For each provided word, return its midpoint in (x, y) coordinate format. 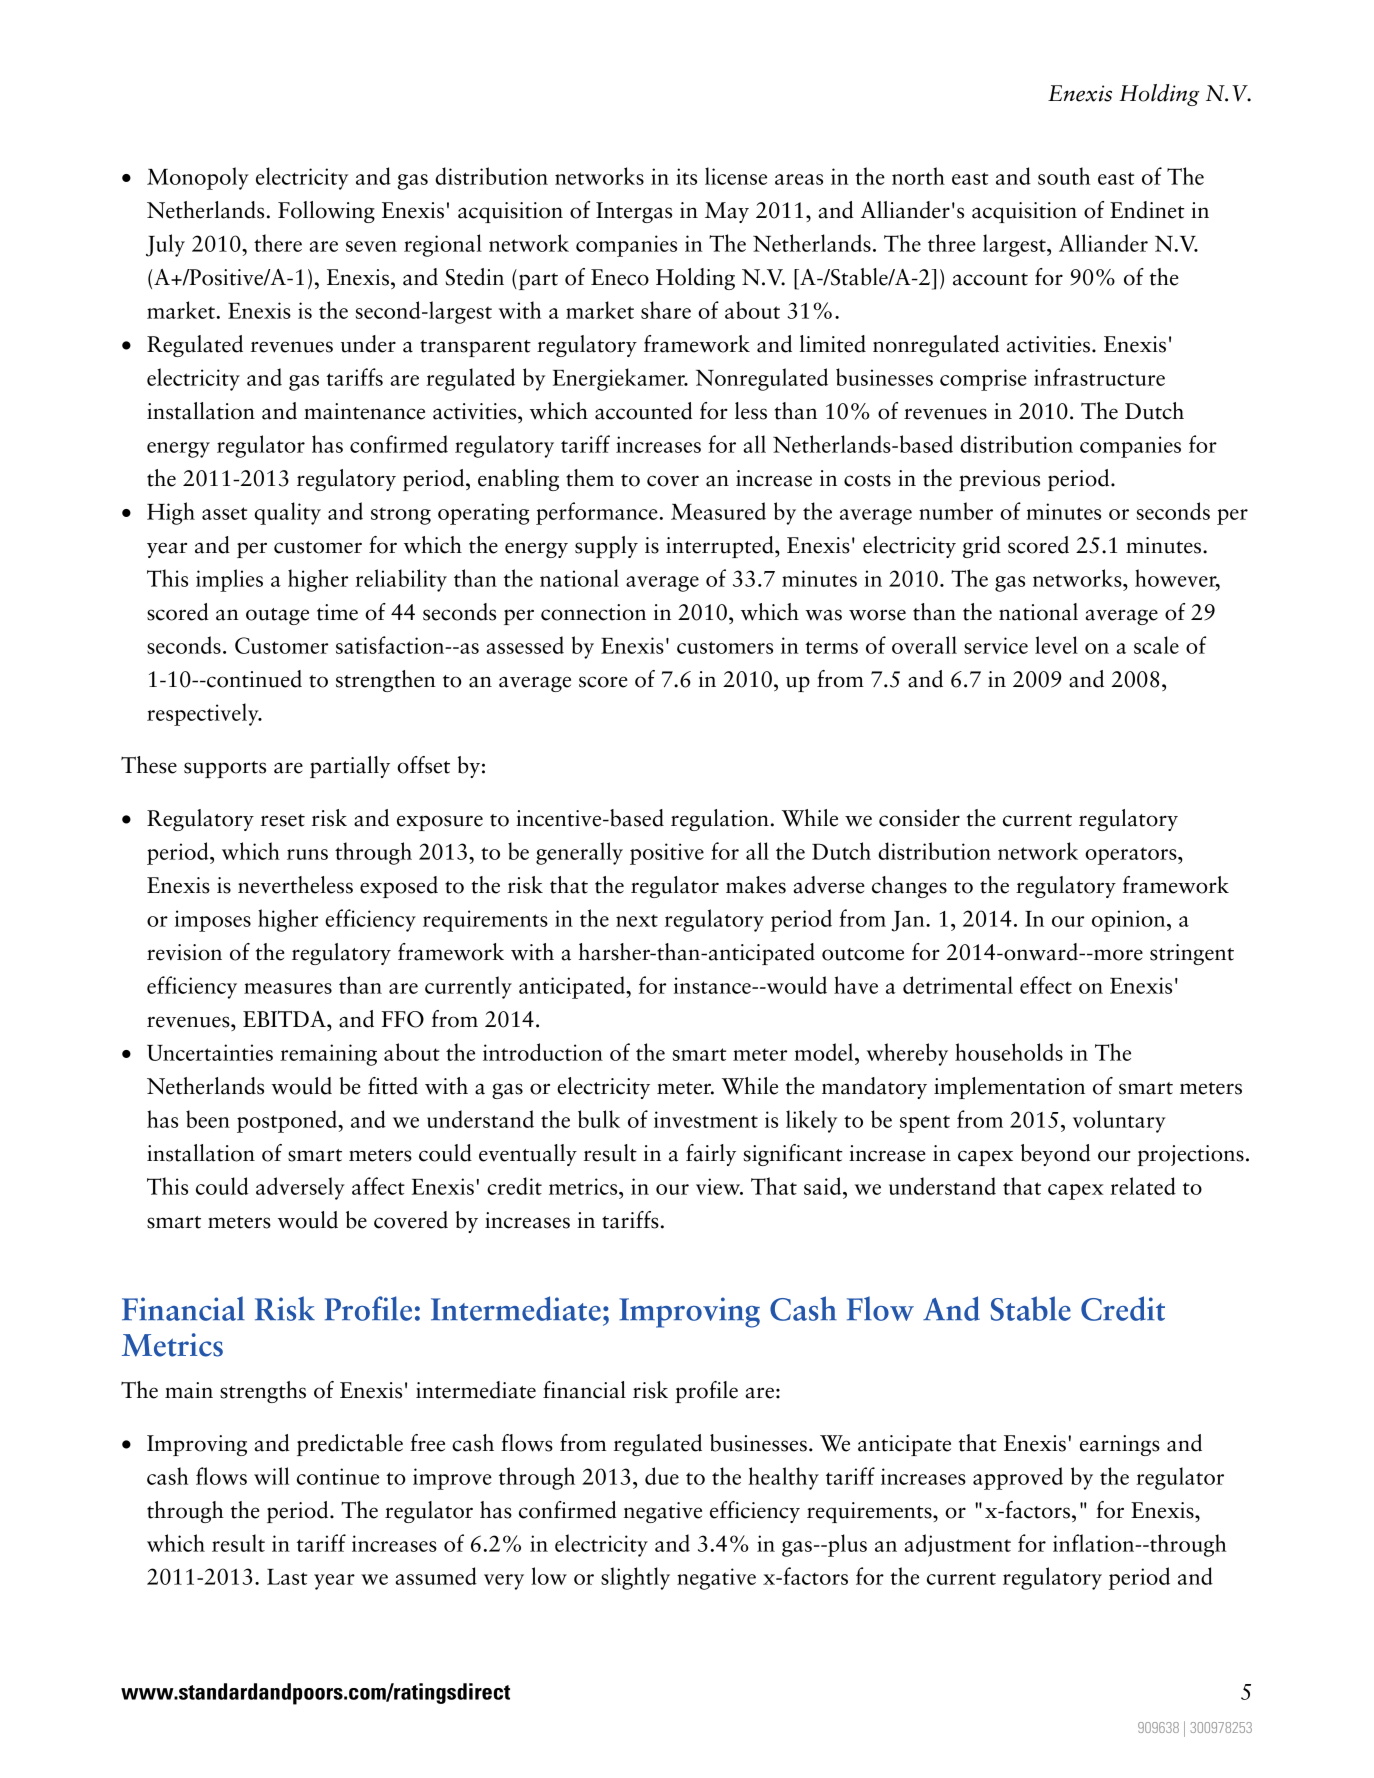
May (727, 212)
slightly (635, 1578)
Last (287, 1577)
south (1064, 176)
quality (287, 513)
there (278, 243)
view (719, 1186)
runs (307, 854)
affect (378, 1186)
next (637, 920)
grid (982, 547)
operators (1132, 856)
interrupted (721, 547)
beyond (1055, 1155)
